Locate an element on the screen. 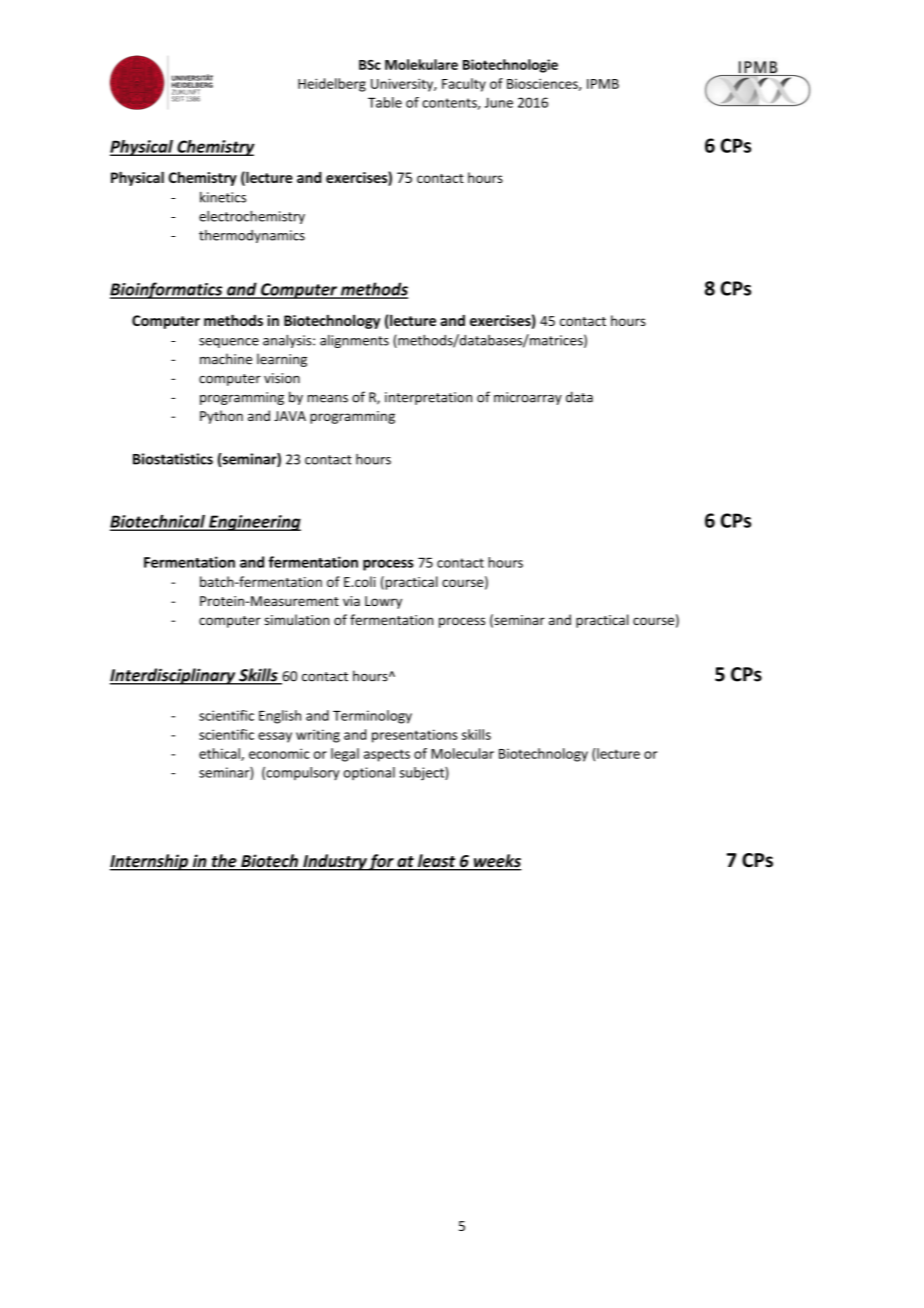  via is located at coordinates (351, 601).
